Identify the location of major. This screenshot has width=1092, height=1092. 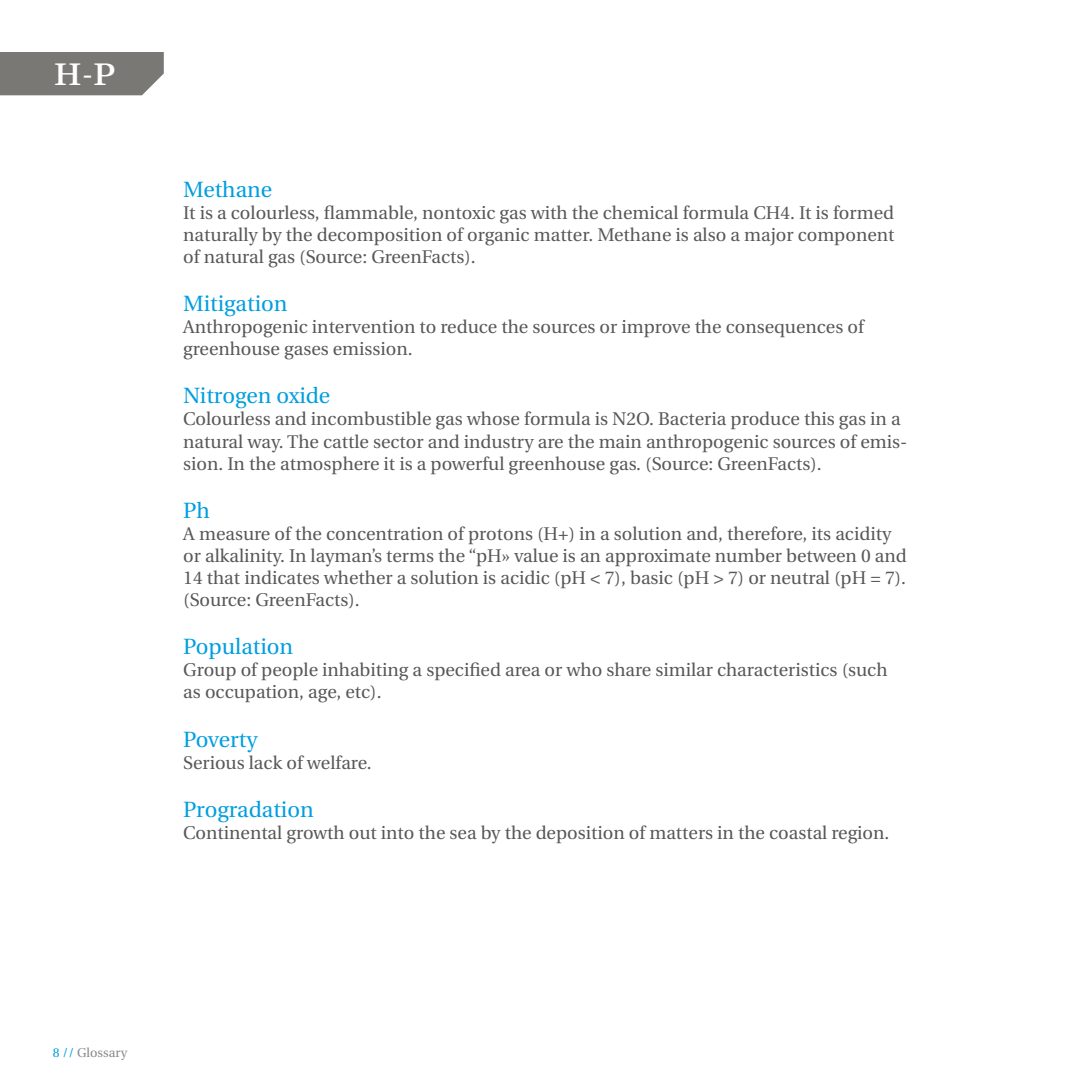
(769, 237).
